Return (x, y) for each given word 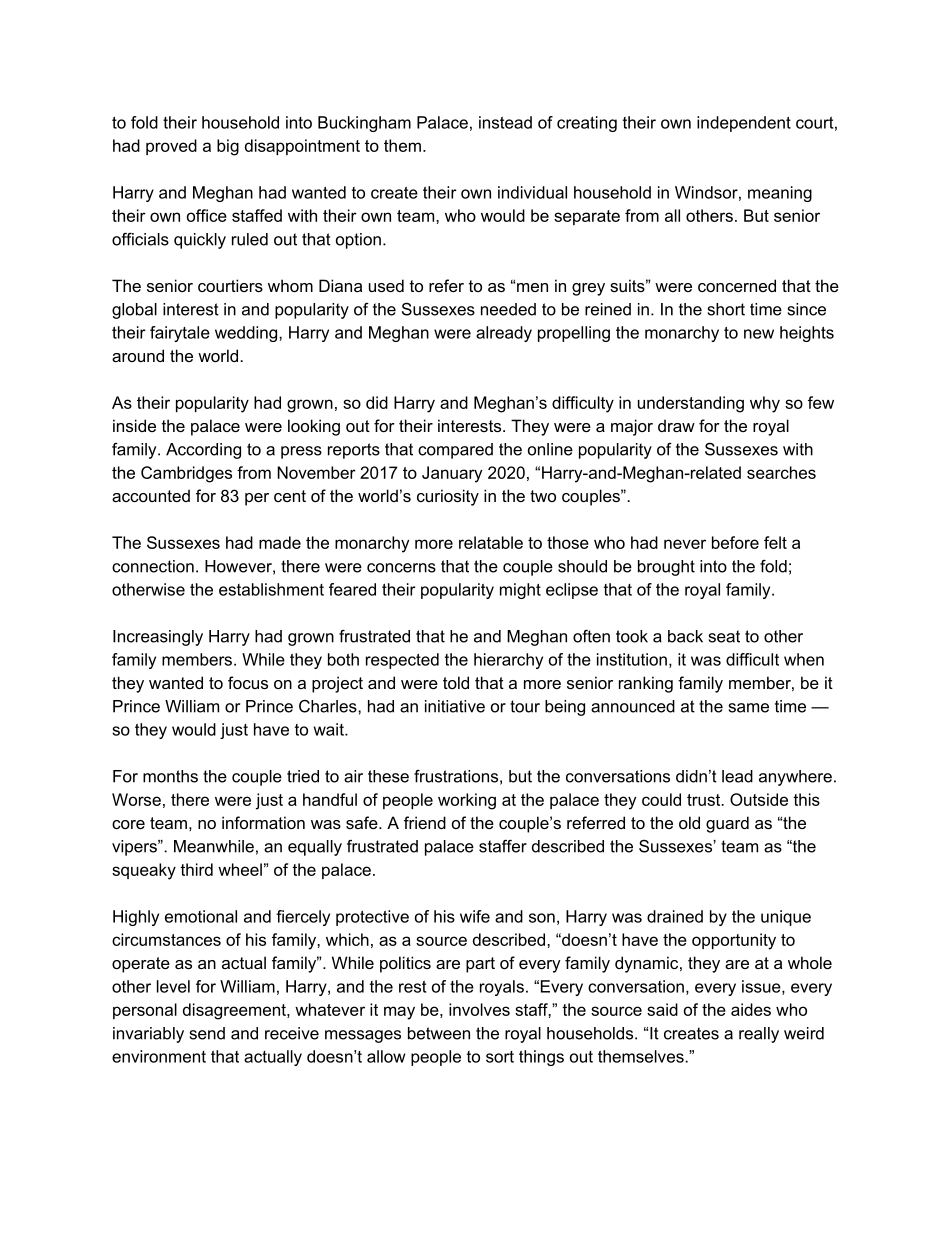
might (520, 591)
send (207, 1033)
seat (724, 636)
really (759, 1035)
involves (479, 1009)
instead (505, 122)
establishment (271, 589)
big (228, 147)
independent (744, 124)
